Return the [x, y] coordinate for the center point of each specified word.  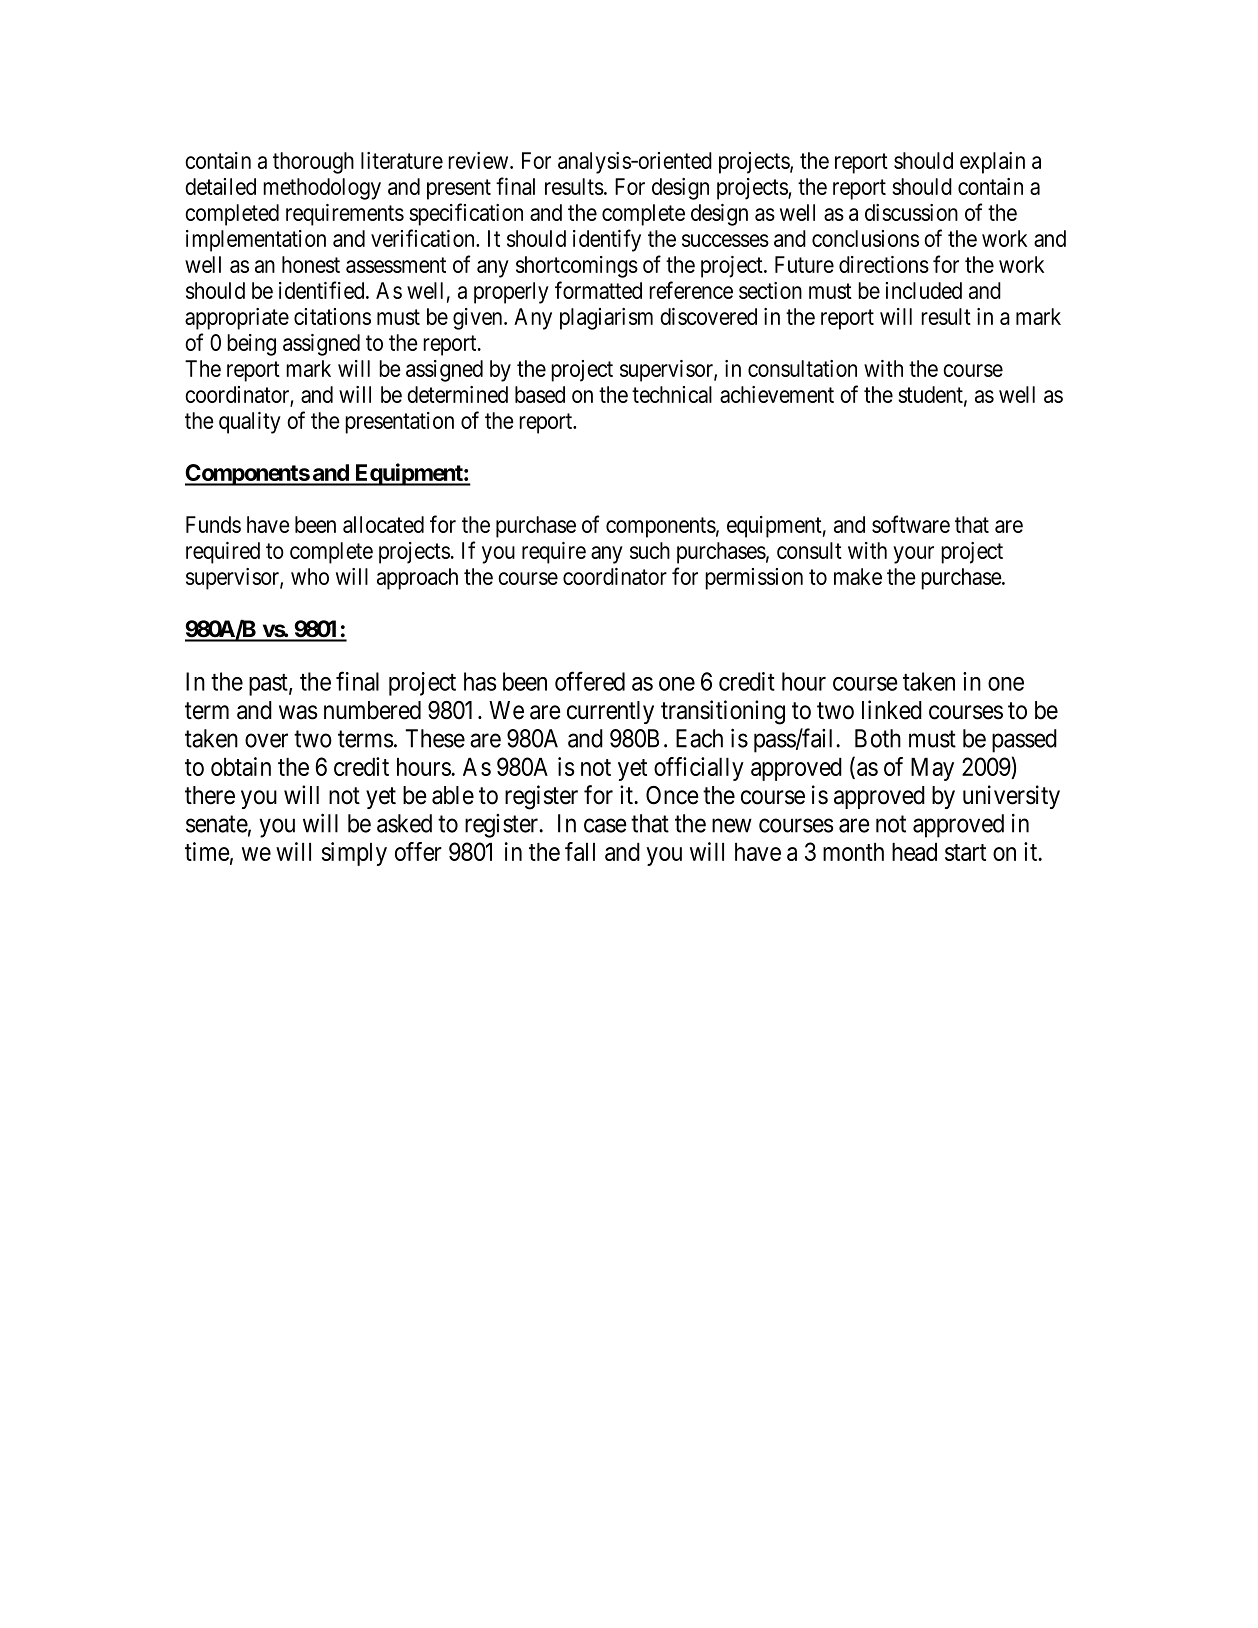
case [605, 826]
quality [250, 423]
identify [607, 240]
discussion [911, 212]
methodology [322, 189]
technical [672, 394]
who [310, 576]
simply [354, 854]
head [914, 851]
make [858, 576]
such [650, 550]
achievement [777, 394]
